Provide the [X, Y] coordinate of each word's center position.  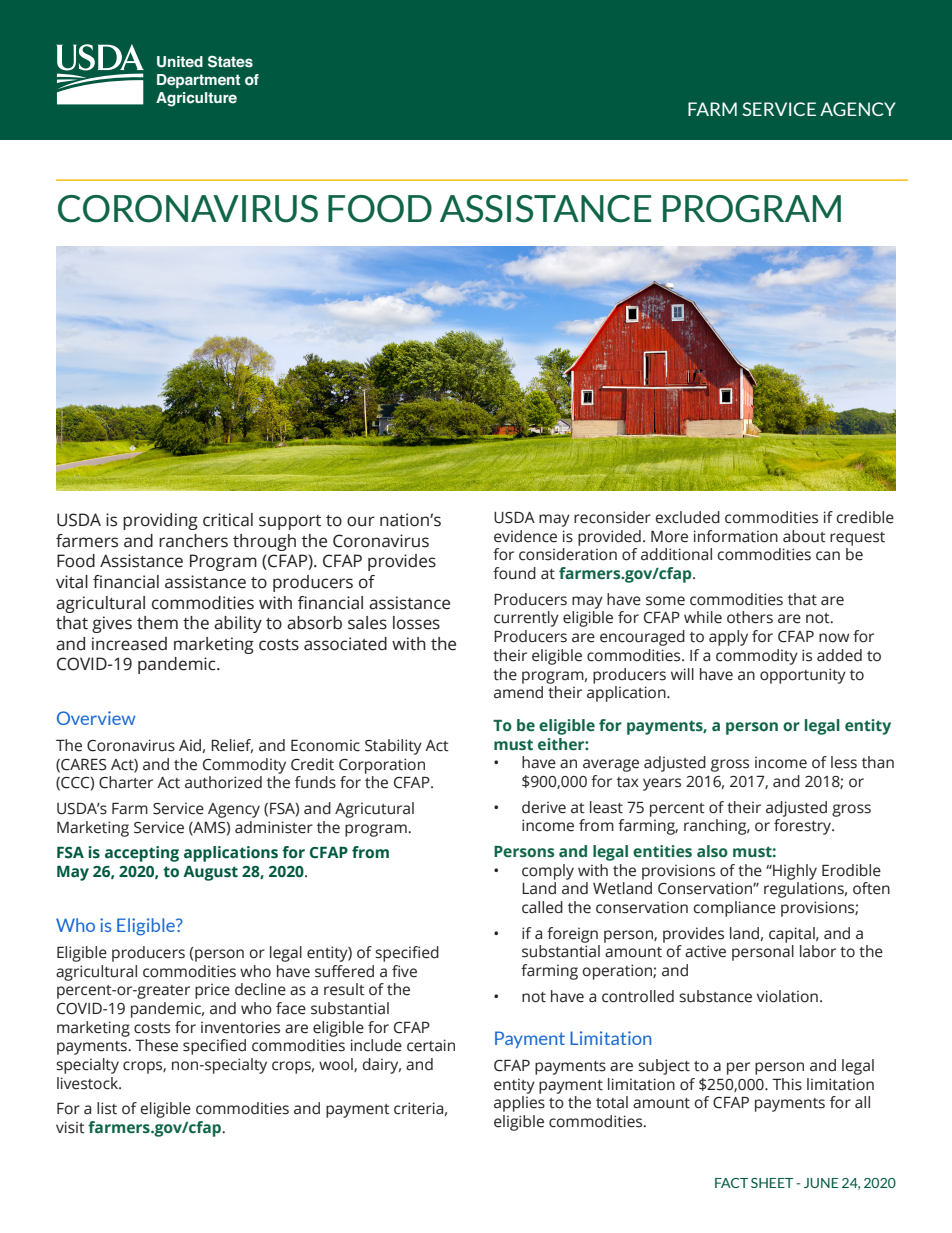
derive [544, 807]
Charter [126, 782]
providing [160, 521]
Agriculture [196, 99]
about [804, 536]
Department [198, 81]
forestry [804, 827]
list [107, 1108]
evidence [525, 536]
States [230, 61]
